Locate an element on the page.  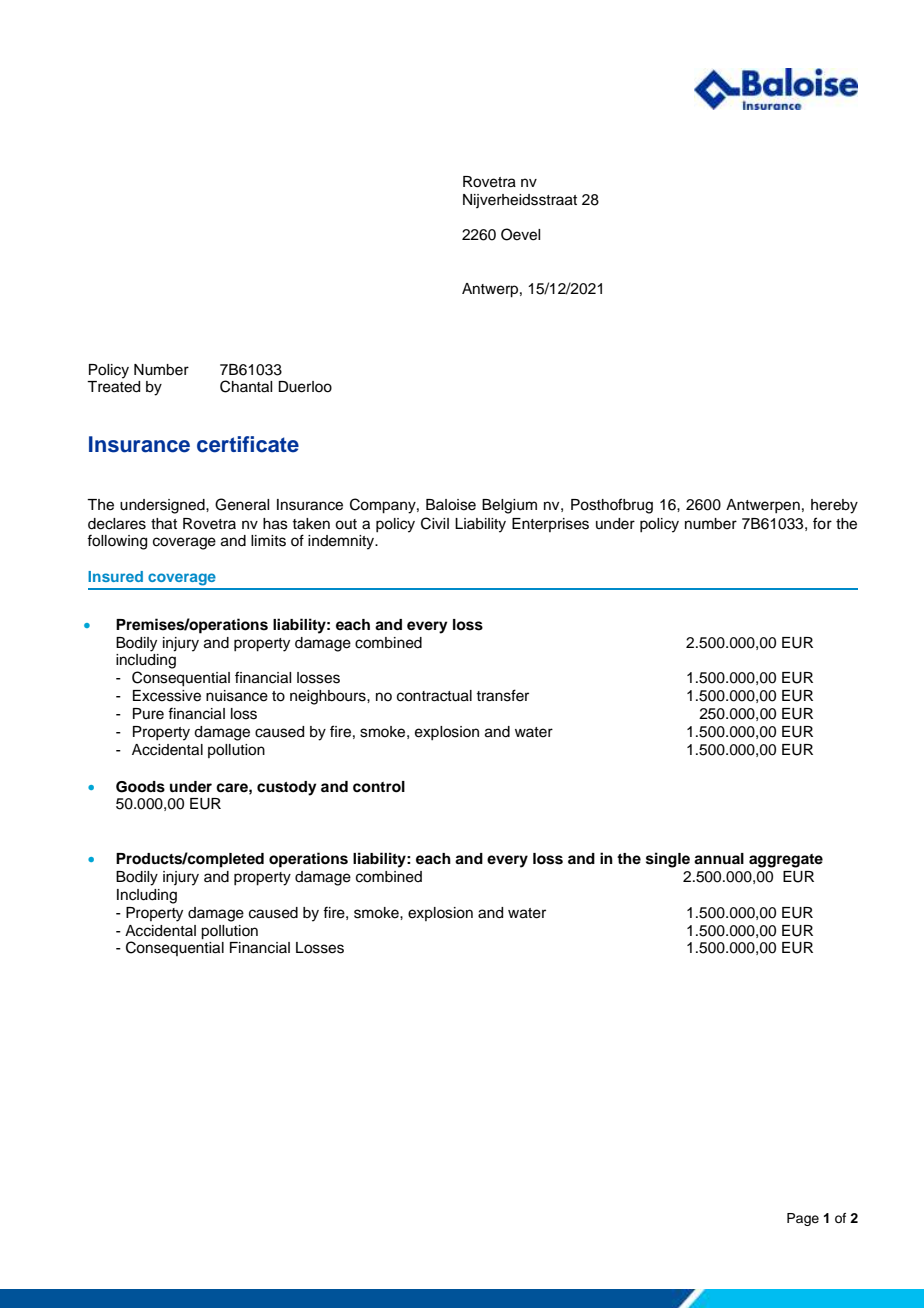
Goods is located at coordinates (140, 787).
